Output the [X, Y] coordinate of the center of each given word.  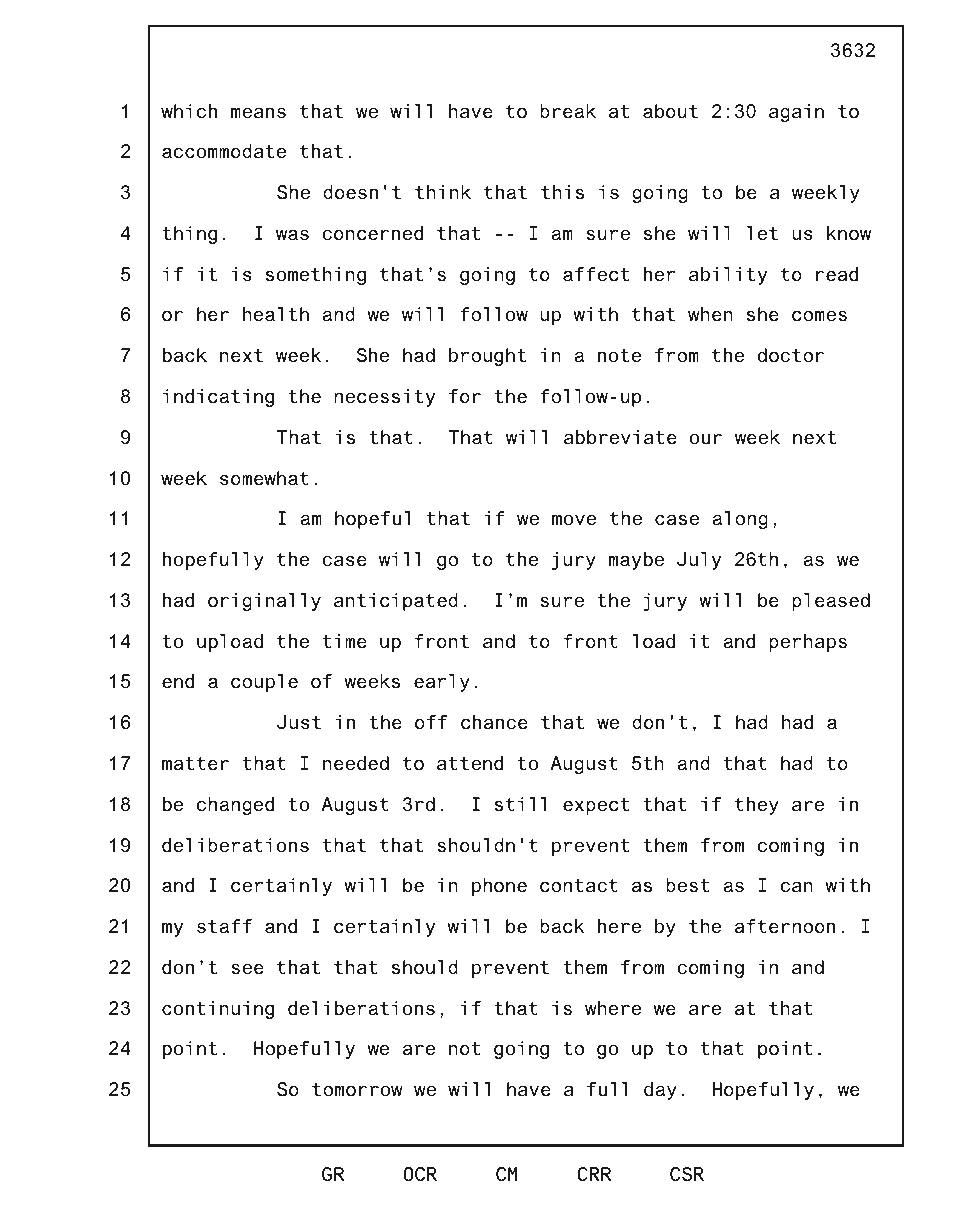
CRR [594, 1174]
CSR [687, 1174]
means [258, 113]
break [568, 111]
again [796, 113]
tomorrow [357, 1090]
